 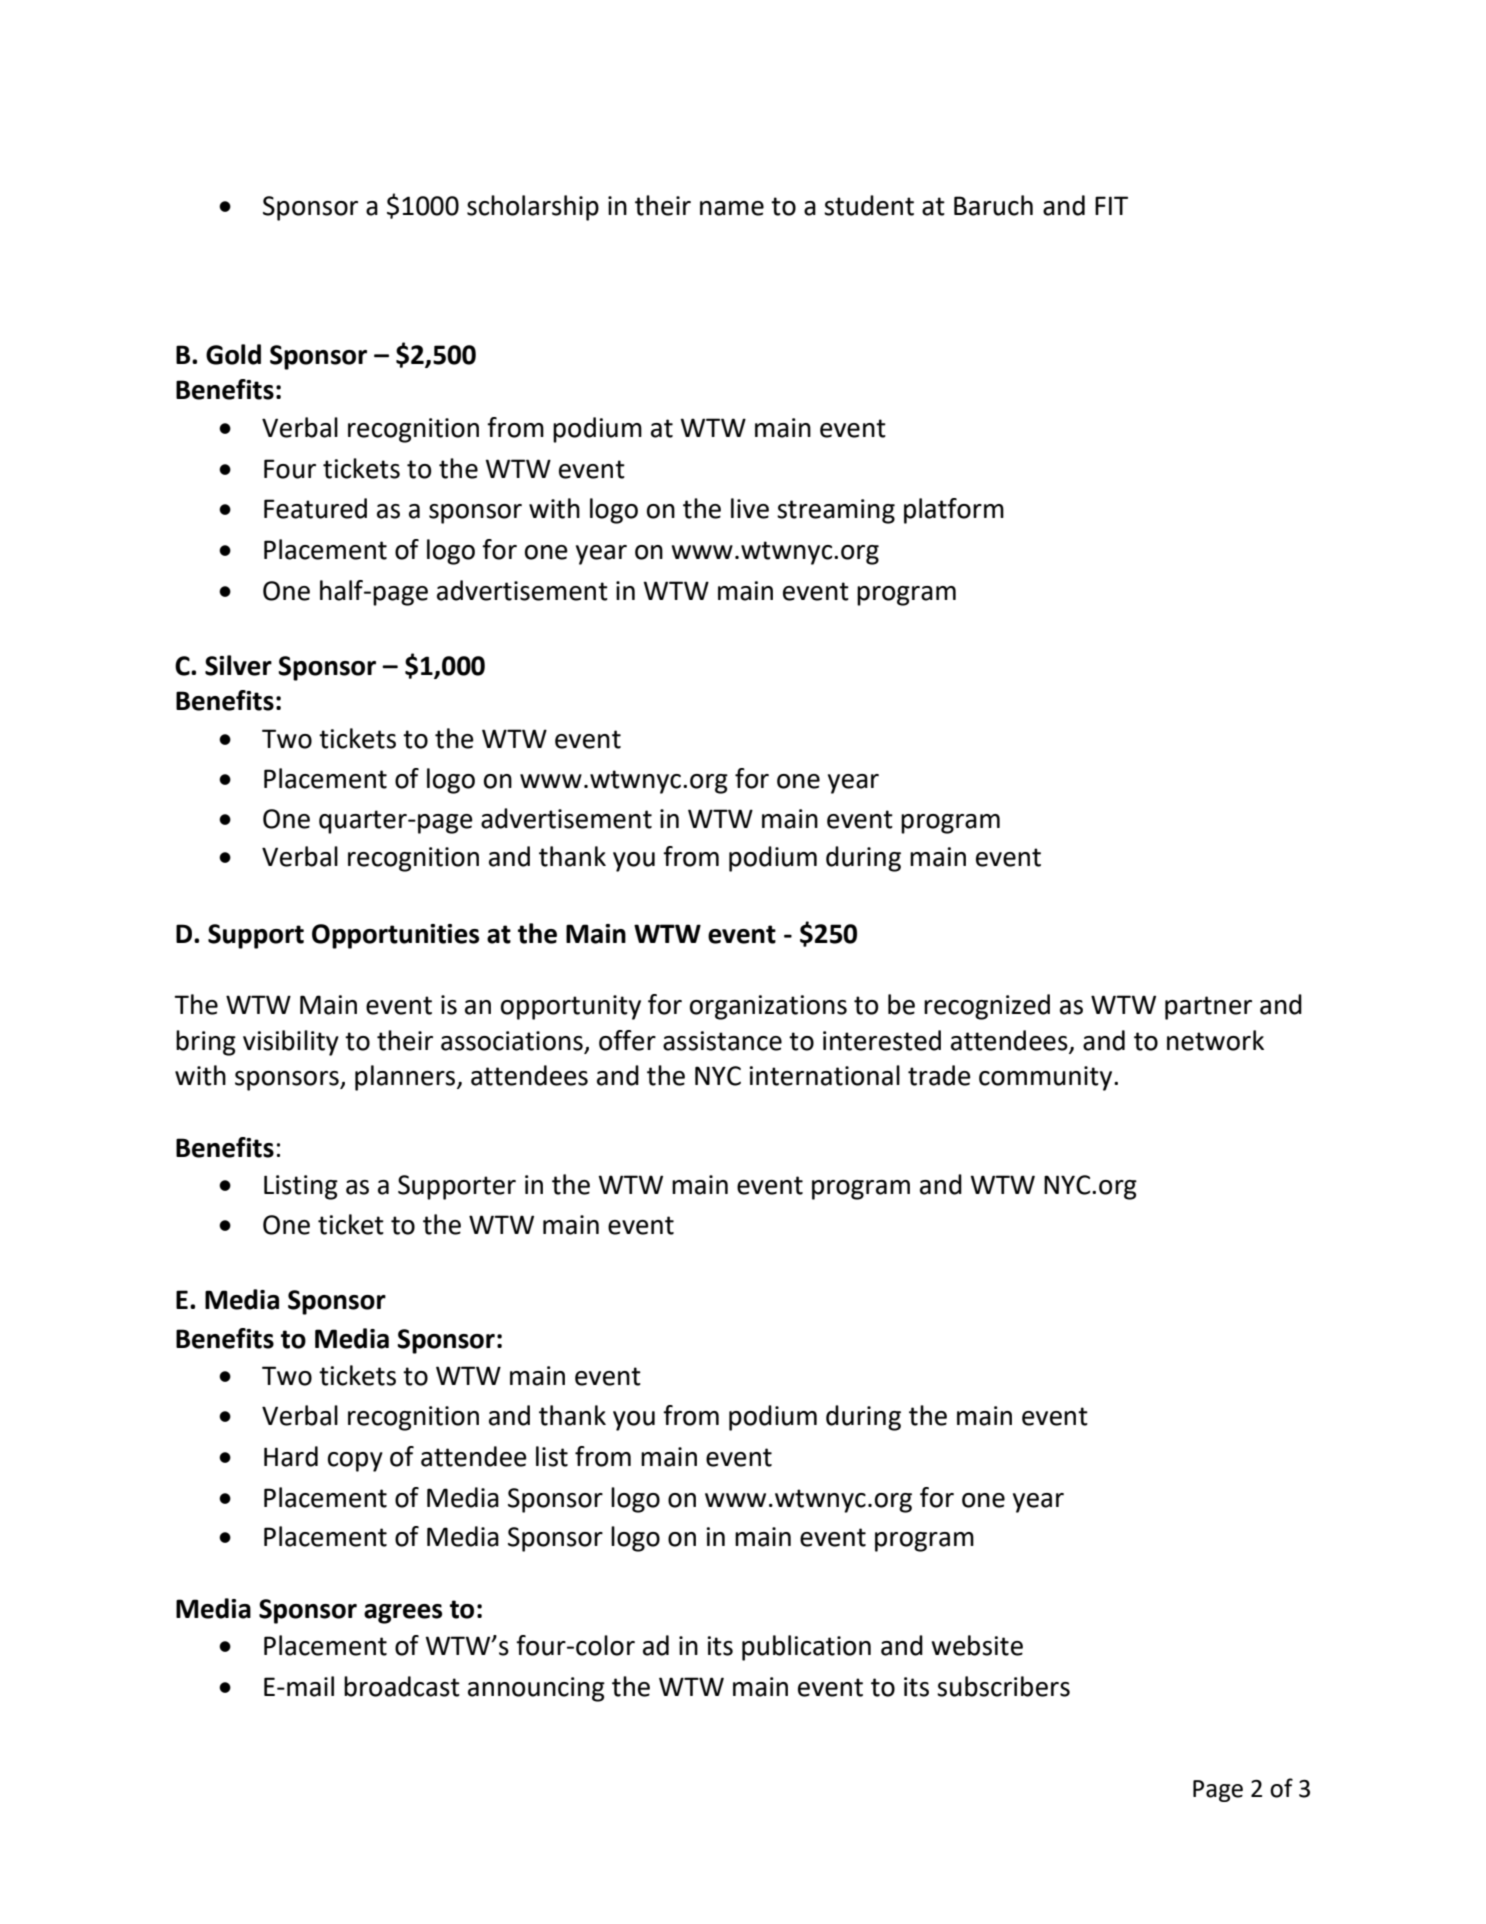 What do you see at coordinates (1003, 1686) in the image?
I see `subscribers` at bounding box center [1003, 1686].
